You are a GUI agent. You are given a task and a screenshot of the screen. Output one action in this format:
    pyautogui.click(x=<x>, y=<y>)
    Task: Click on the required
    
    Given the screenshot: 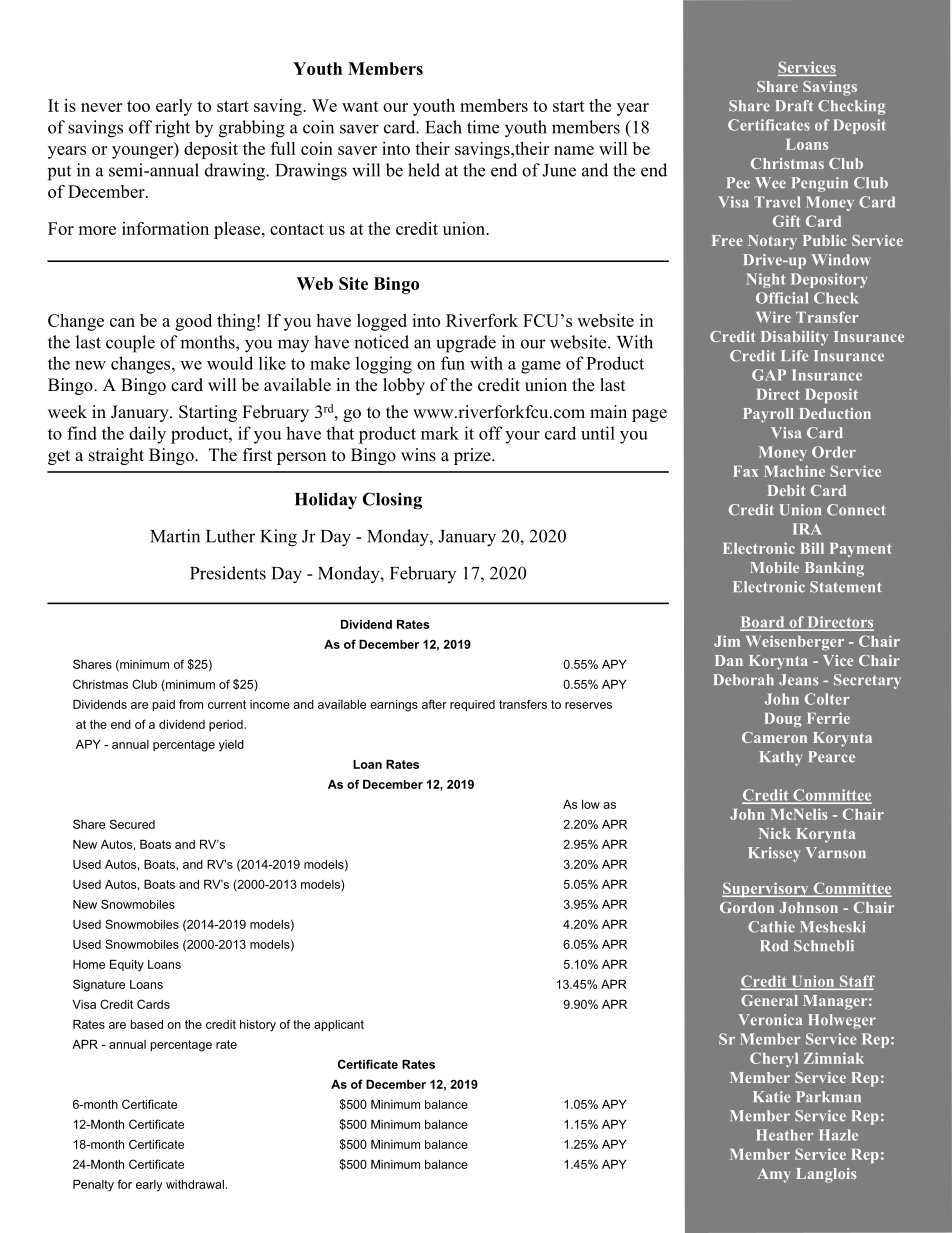 What is the action you would take?
    pyautogui.click(x=472, y=706)
